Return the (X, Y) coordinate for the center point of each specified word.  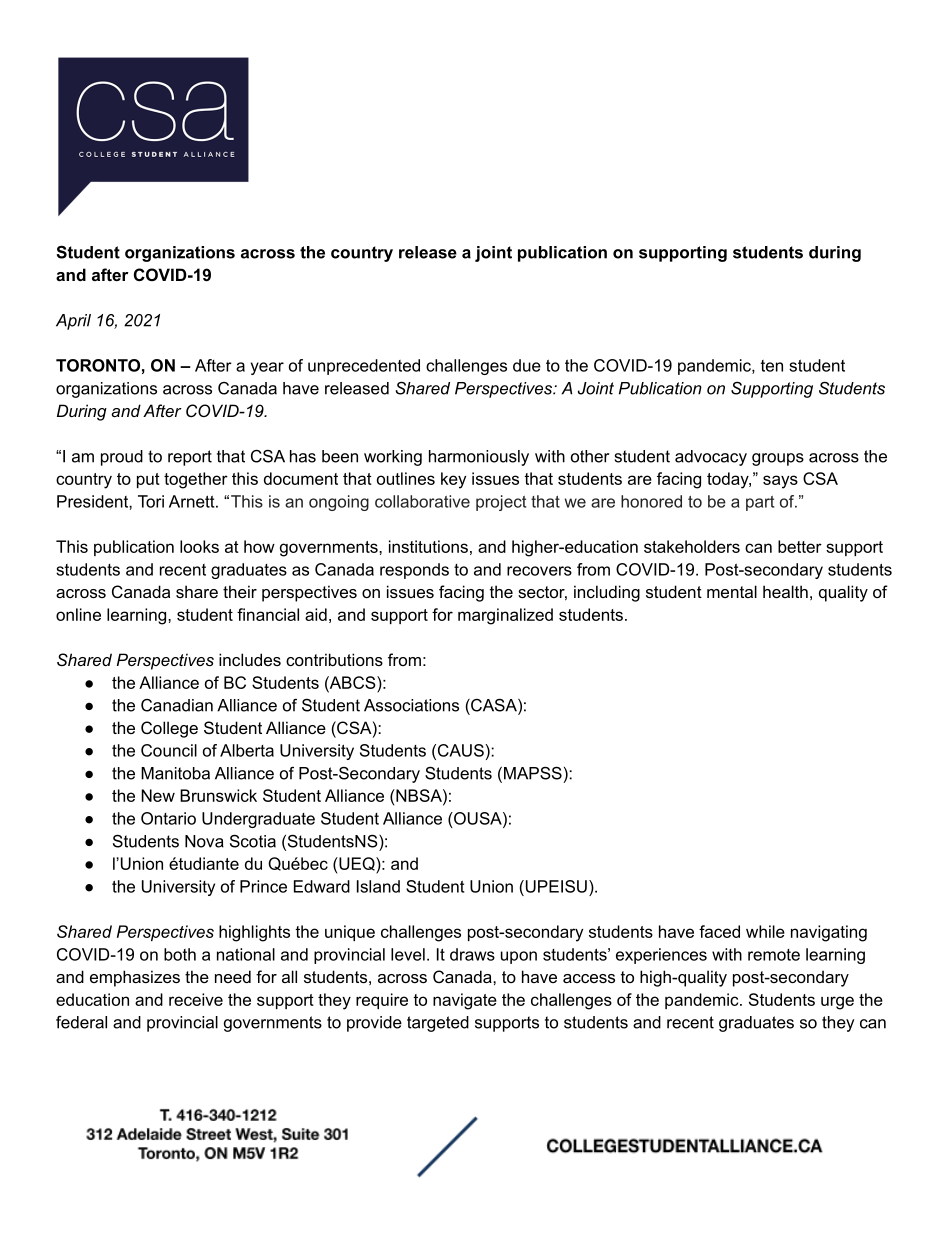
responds (414, 571)
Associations (411, 705)
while (765, 931)
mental (732, 591)
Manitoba (175, 773)
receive (196, 999)
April (73, 322)
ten (772, 366)
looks (199, 546)
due (527, 365)
